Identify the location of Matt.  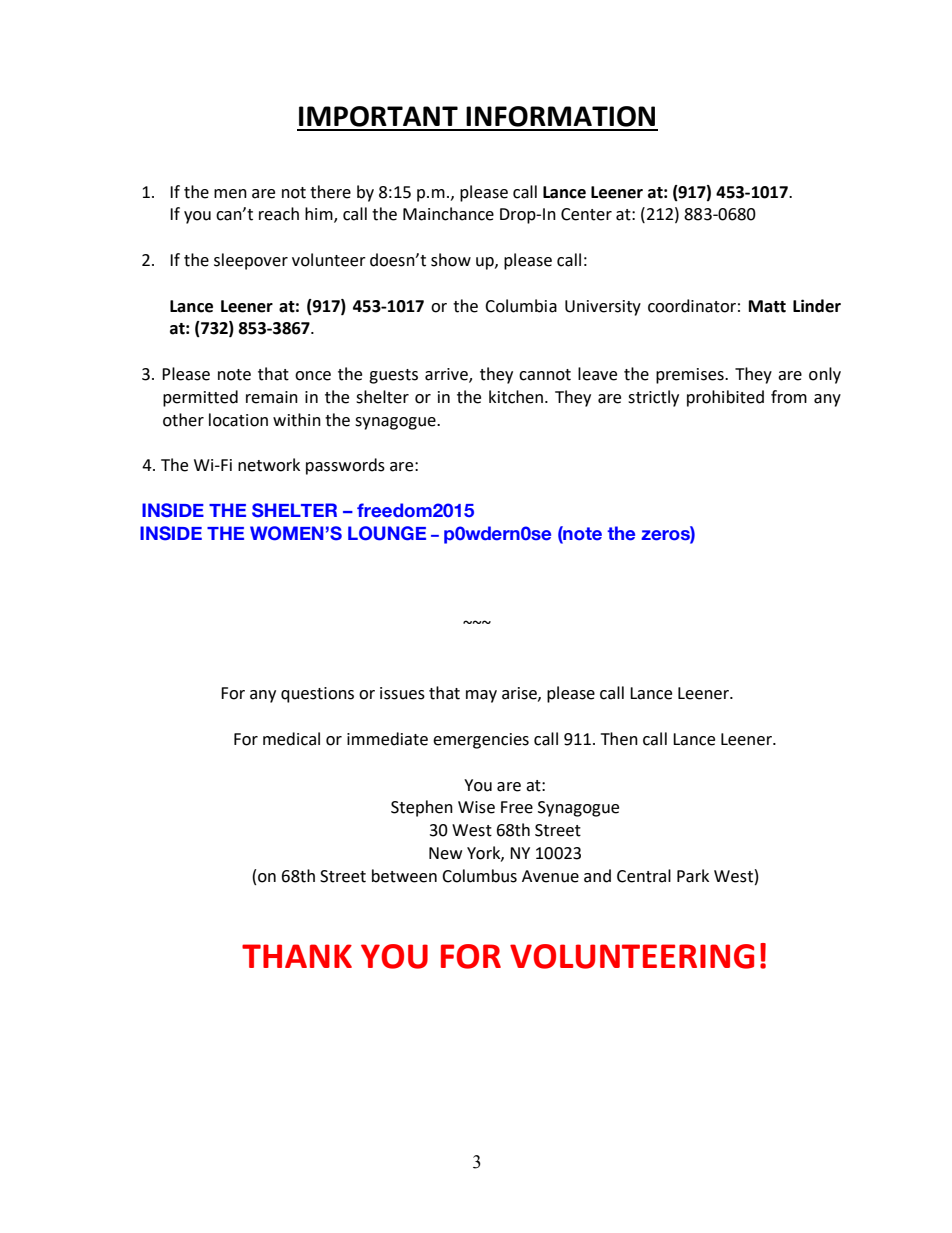
(767, 306).
